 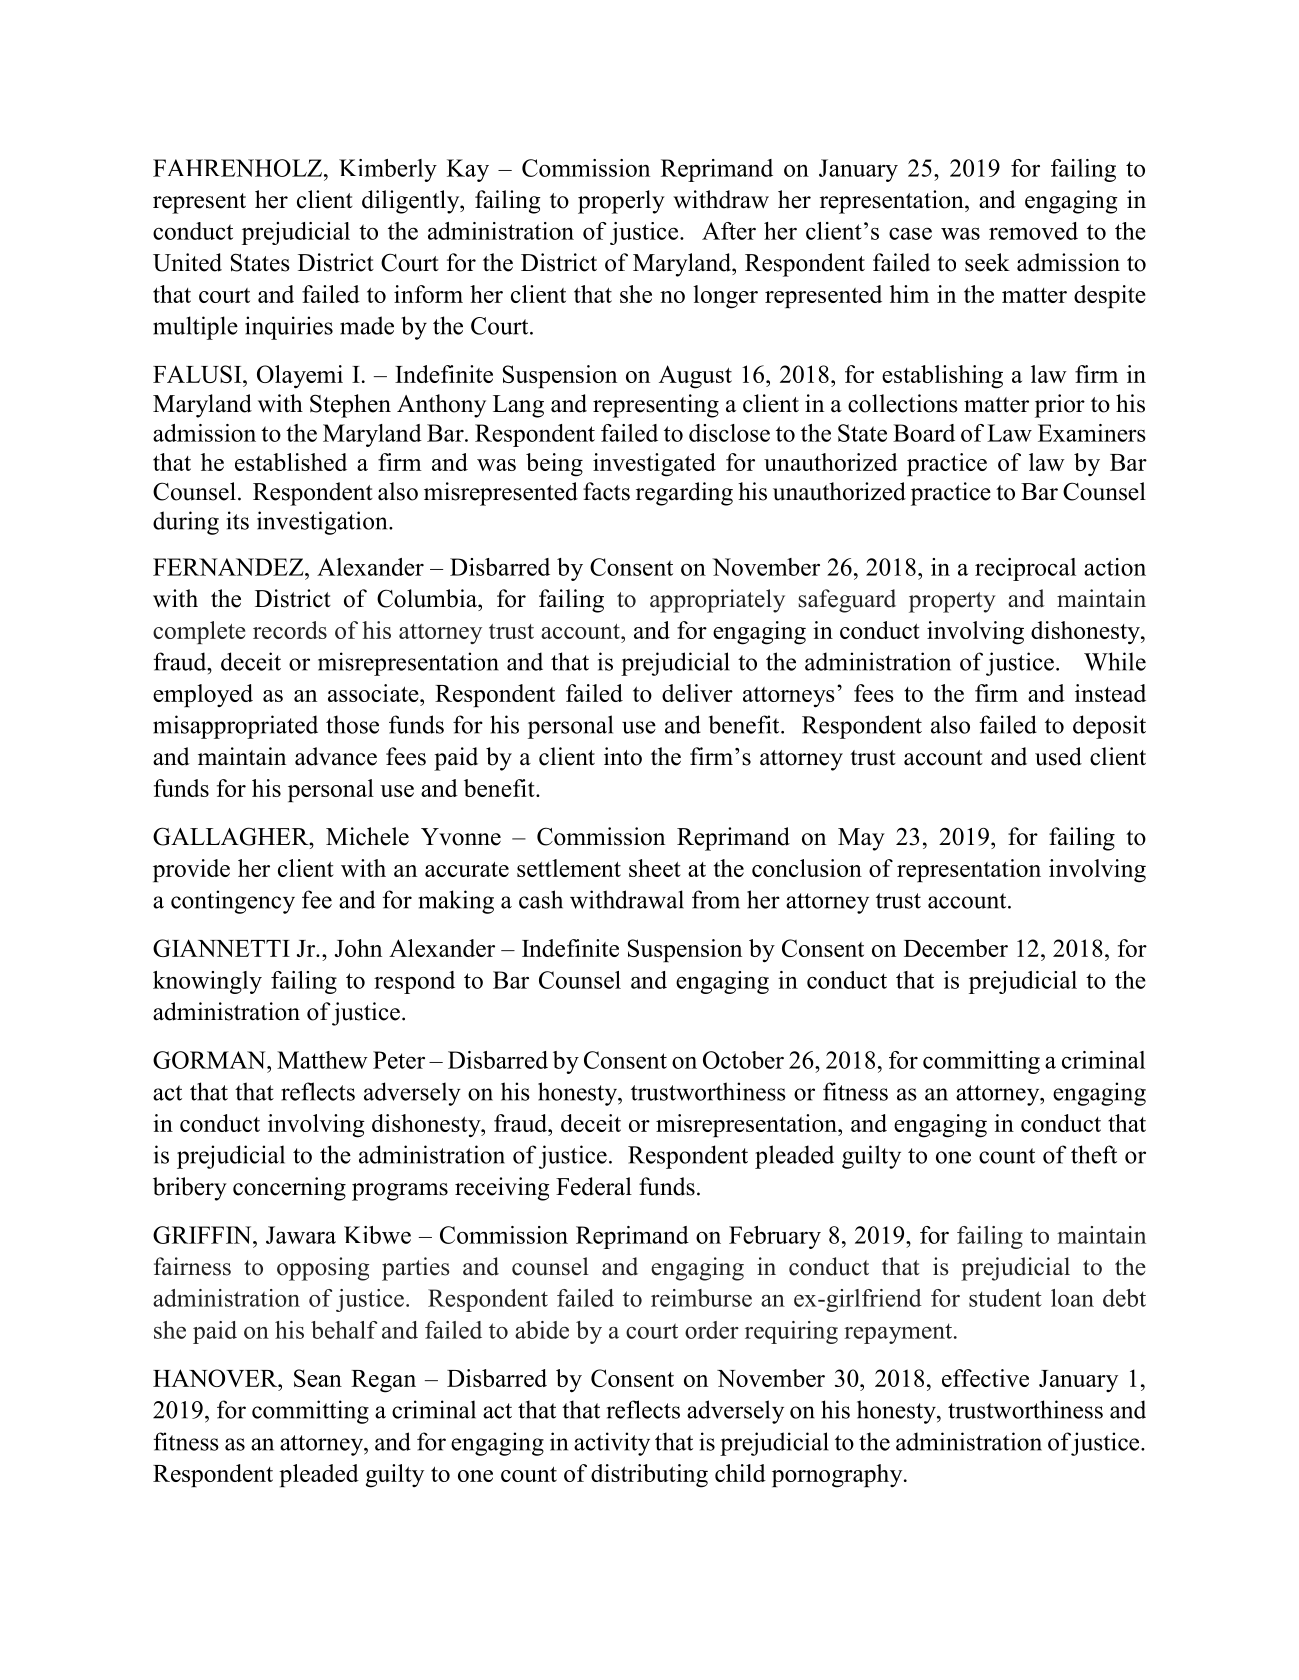 I want to click on John, so click(x=358, y=948).
